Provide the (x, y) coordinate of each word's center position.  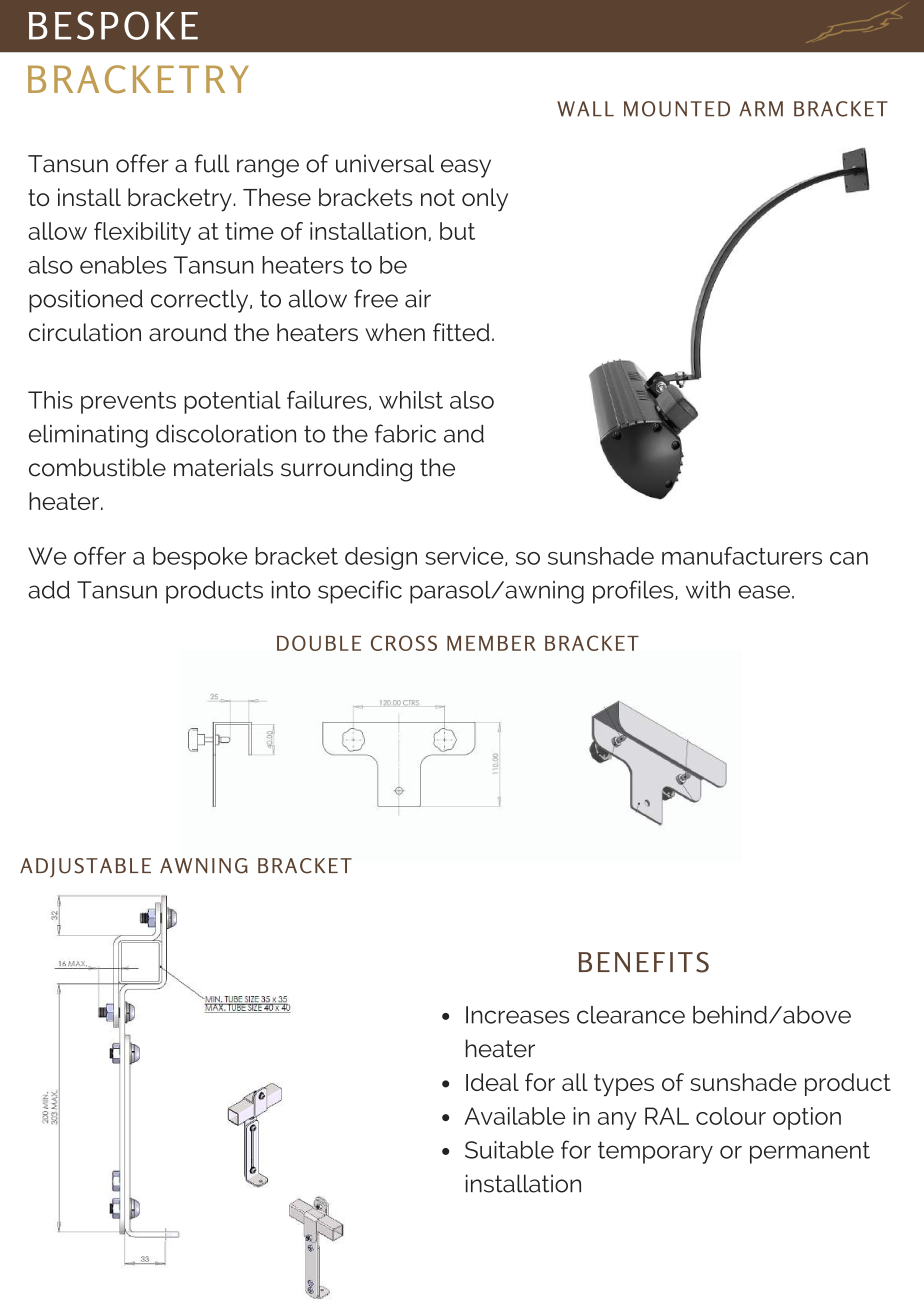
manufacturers (742, 556)
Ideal (492, 1082)
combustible (97, 467)
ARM (761, 109)
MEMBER (491, 643)
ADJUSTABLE (85, 868)
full (212, 163)
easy (466, 168)
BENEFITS (643, 962)
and (464, 434)
